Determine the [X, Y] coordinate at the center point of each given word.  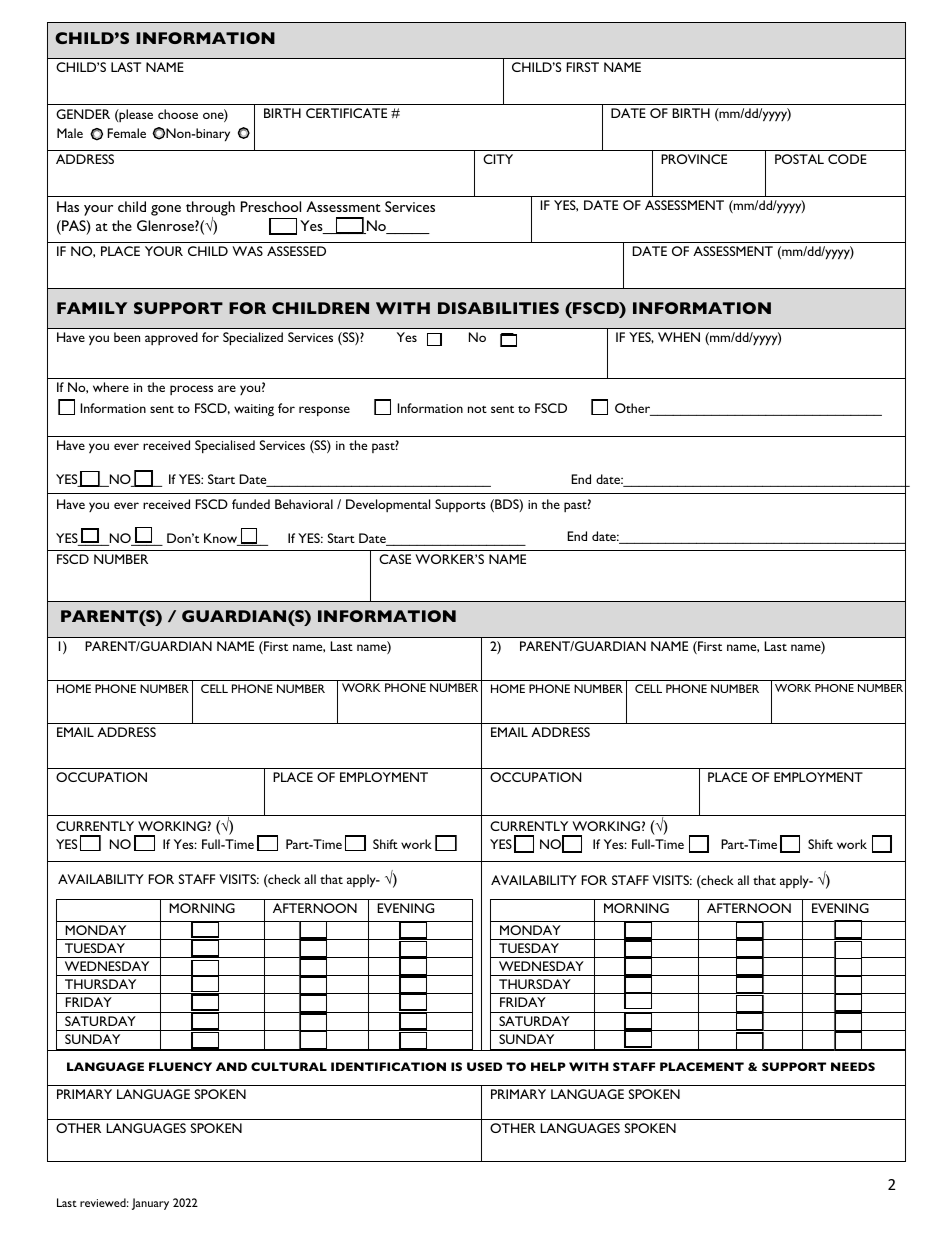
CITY [498, 159]
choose [178, 114]
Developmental [388, 505]
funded [251, 504]
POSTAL [799, 159]
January [150, 1204]
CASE [395, 559]
